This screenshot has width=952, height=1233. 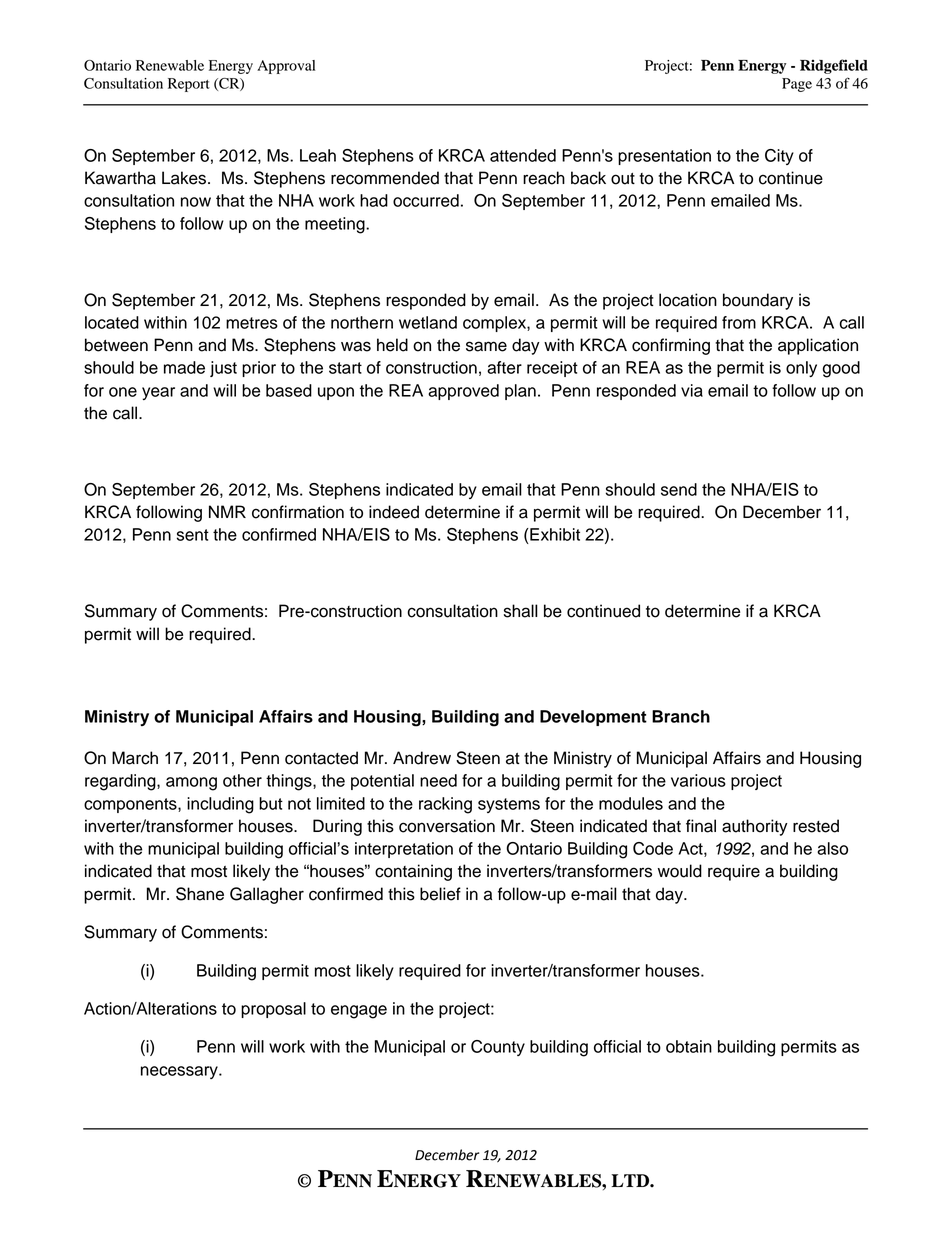 What do you see at coordinates (227, 511) in the screenshot?
I see `NMR` at bounding box center [227, 511].
